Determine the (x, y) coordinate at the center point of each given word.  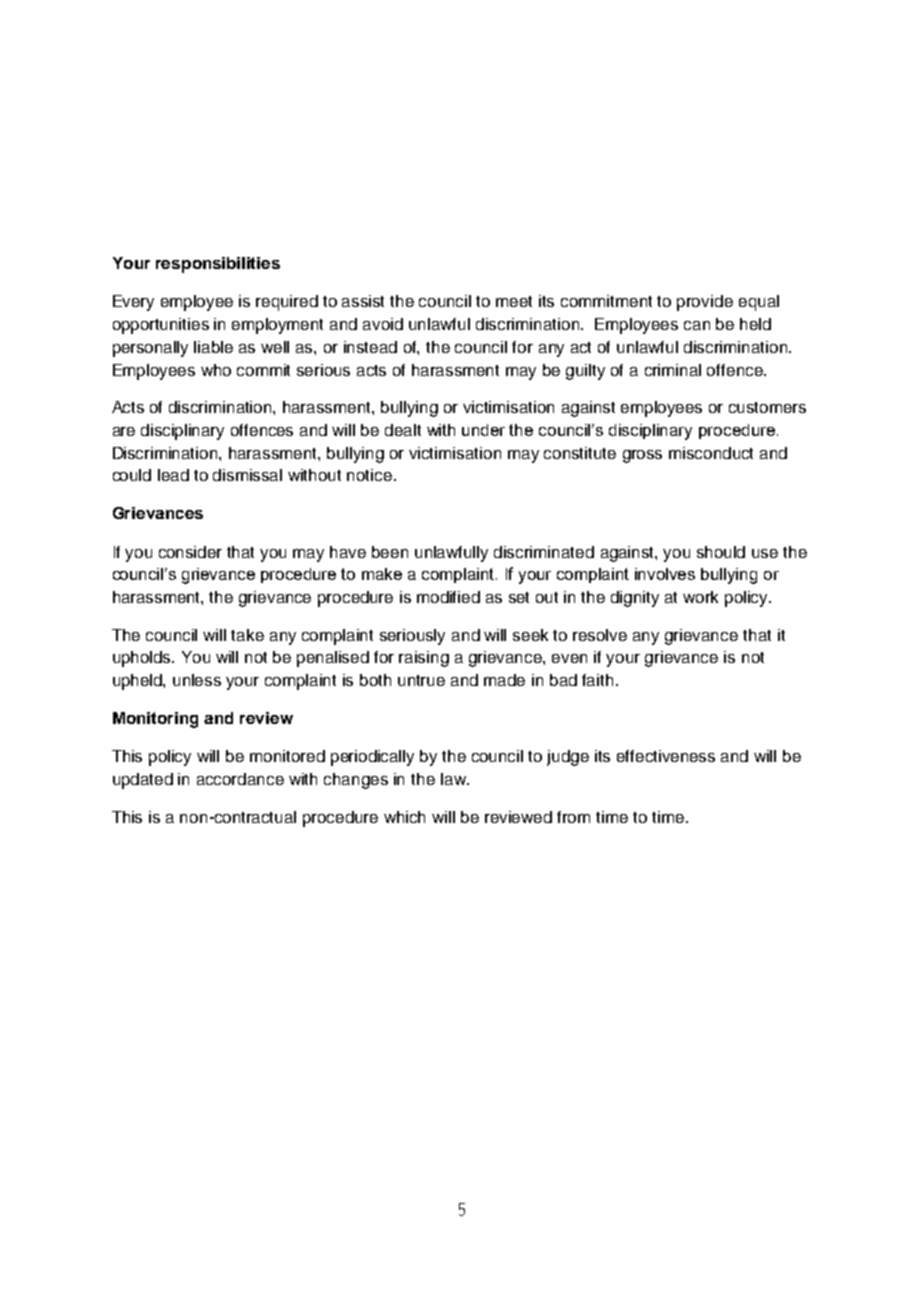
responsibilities (218, 265)
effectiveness (666, 756)
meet (514, 301)
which (404, 817)
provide (705, 303)
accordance (240, 779)
